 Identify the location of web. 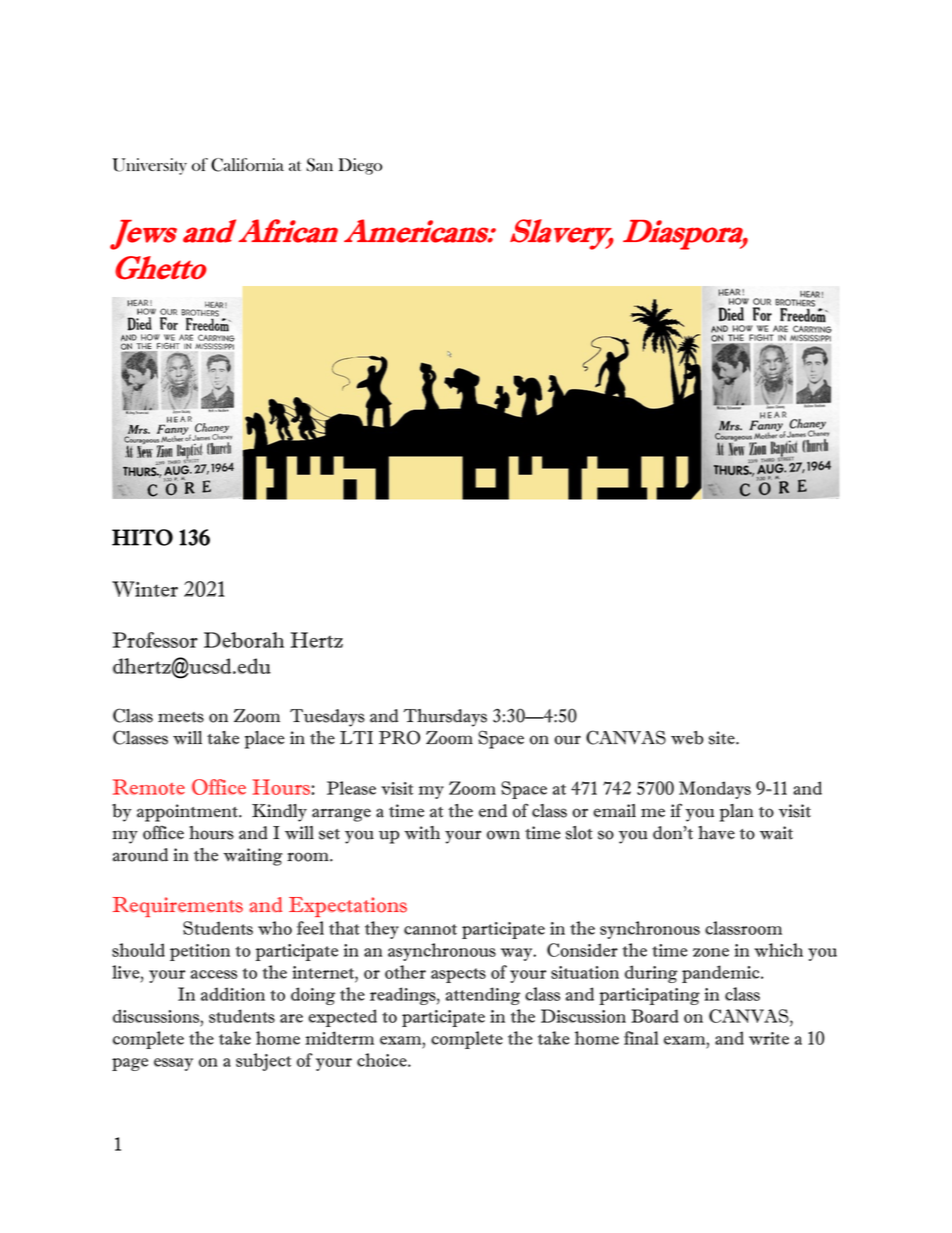
(687, 738).
